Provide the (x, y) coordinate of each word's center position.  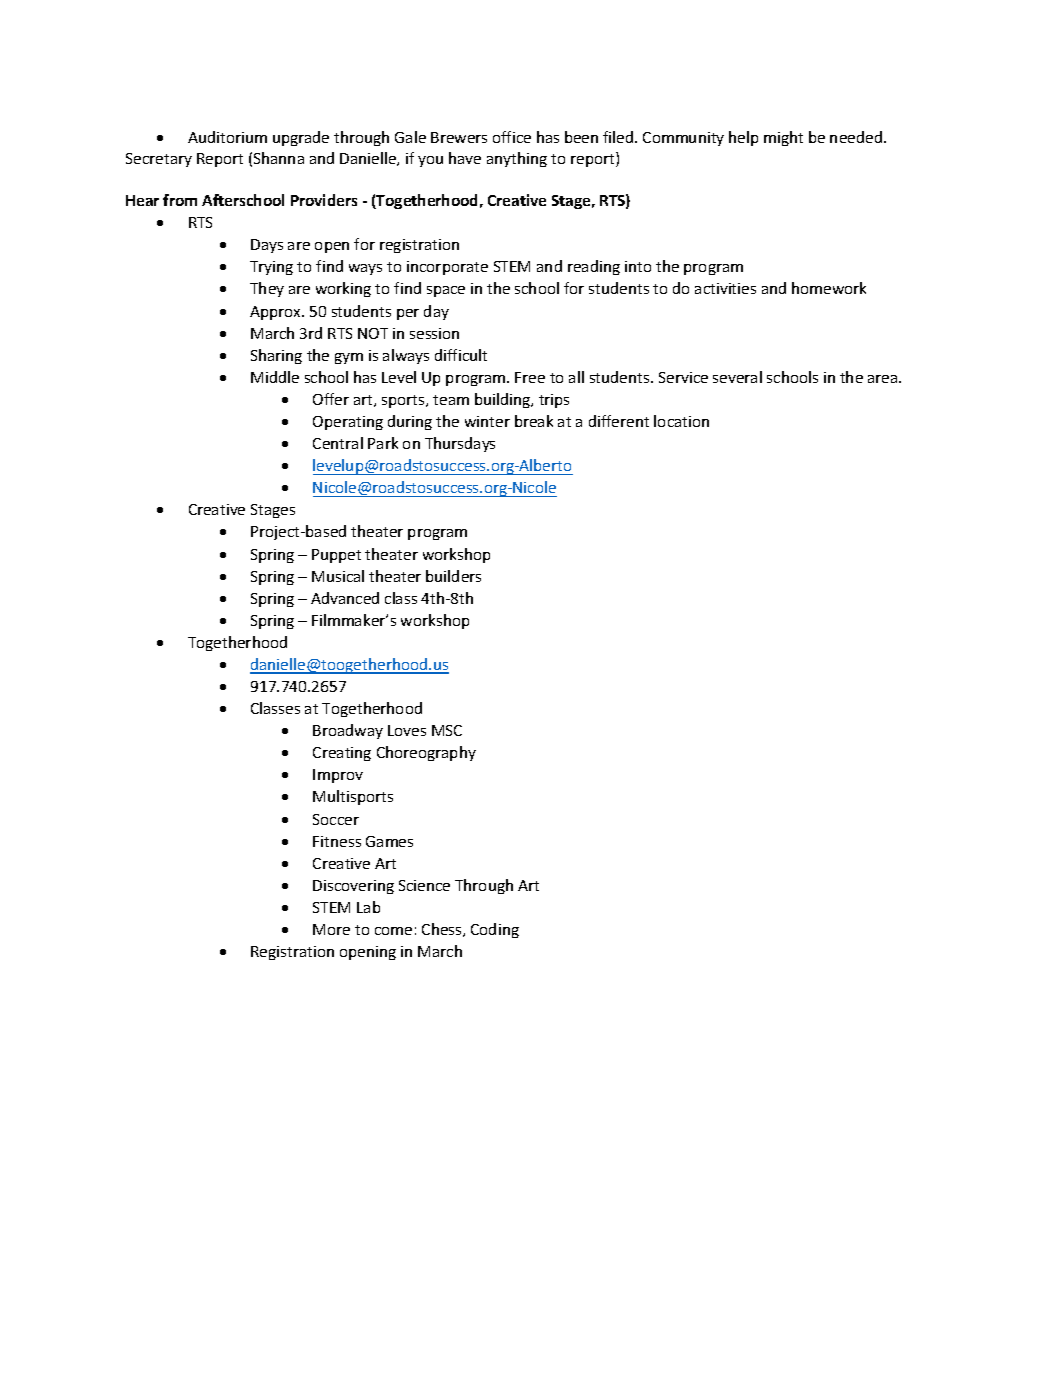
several (737, 377)
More (331, 929)
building (504, 400)
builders (453, 576)
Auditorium (227, 137)
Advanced (345, 598)
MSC (447, 730)
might (783, 138)
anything (517, 159)
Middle (275, 377)
